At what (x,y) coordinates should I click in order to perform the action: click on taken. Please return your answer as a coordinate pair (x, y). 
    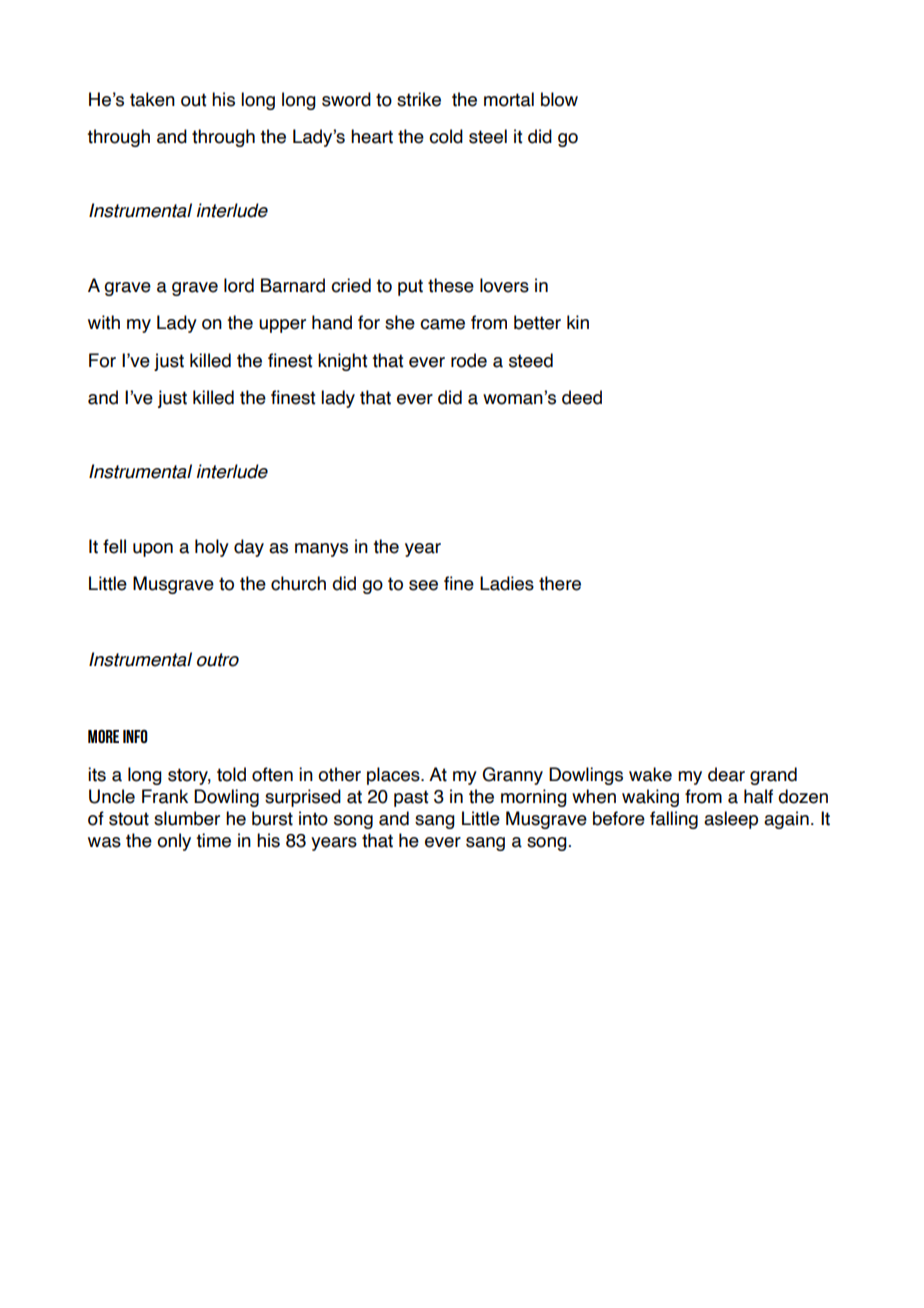
    Looking at the image, I should click on (152, 99).
